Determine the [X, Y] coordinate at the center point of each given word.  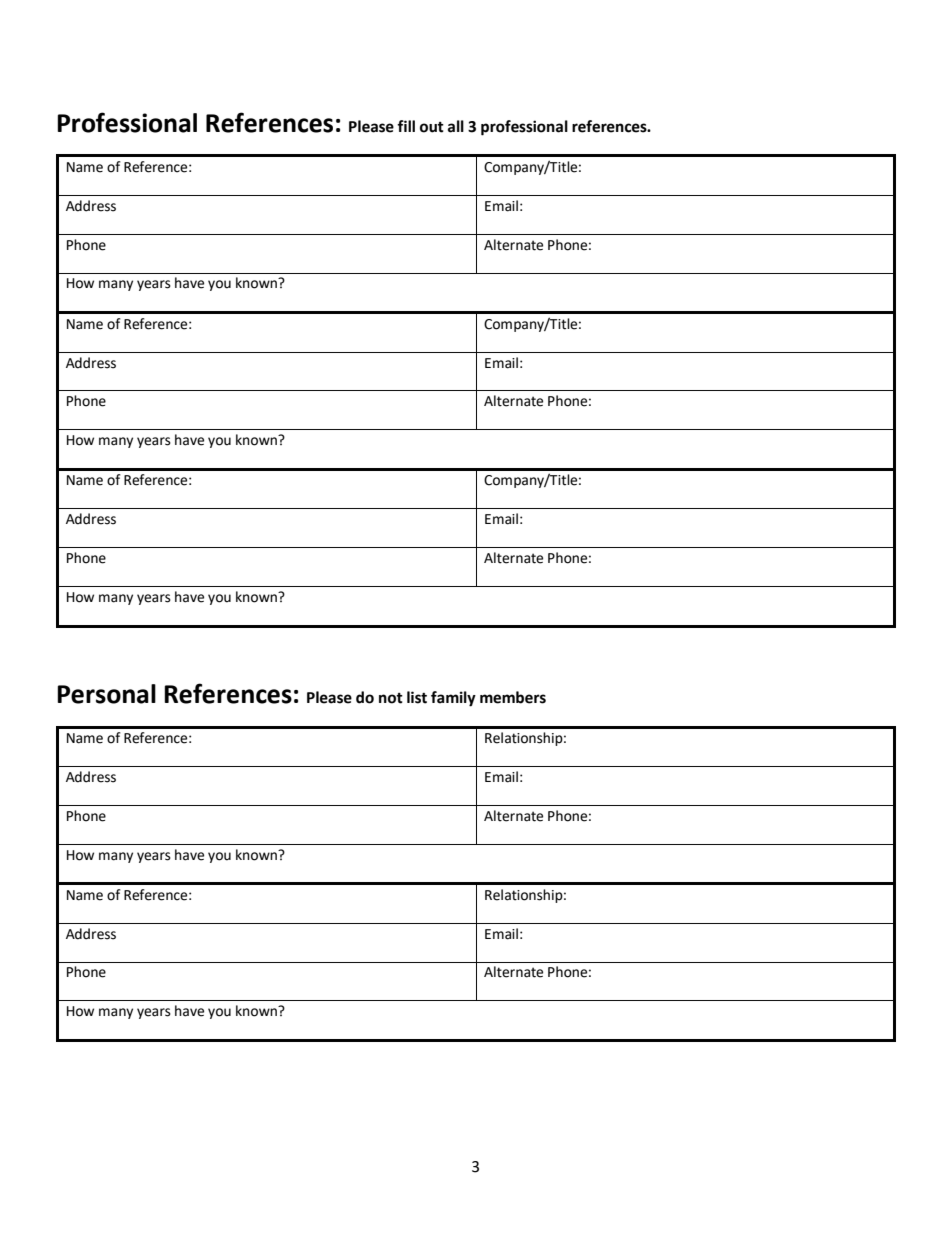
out [432, 127]
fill [406, 126]
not [391, 698]
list [417, 697]
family [453, 699]
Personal [106, 694]
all [456, 126]
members [513, 697]
